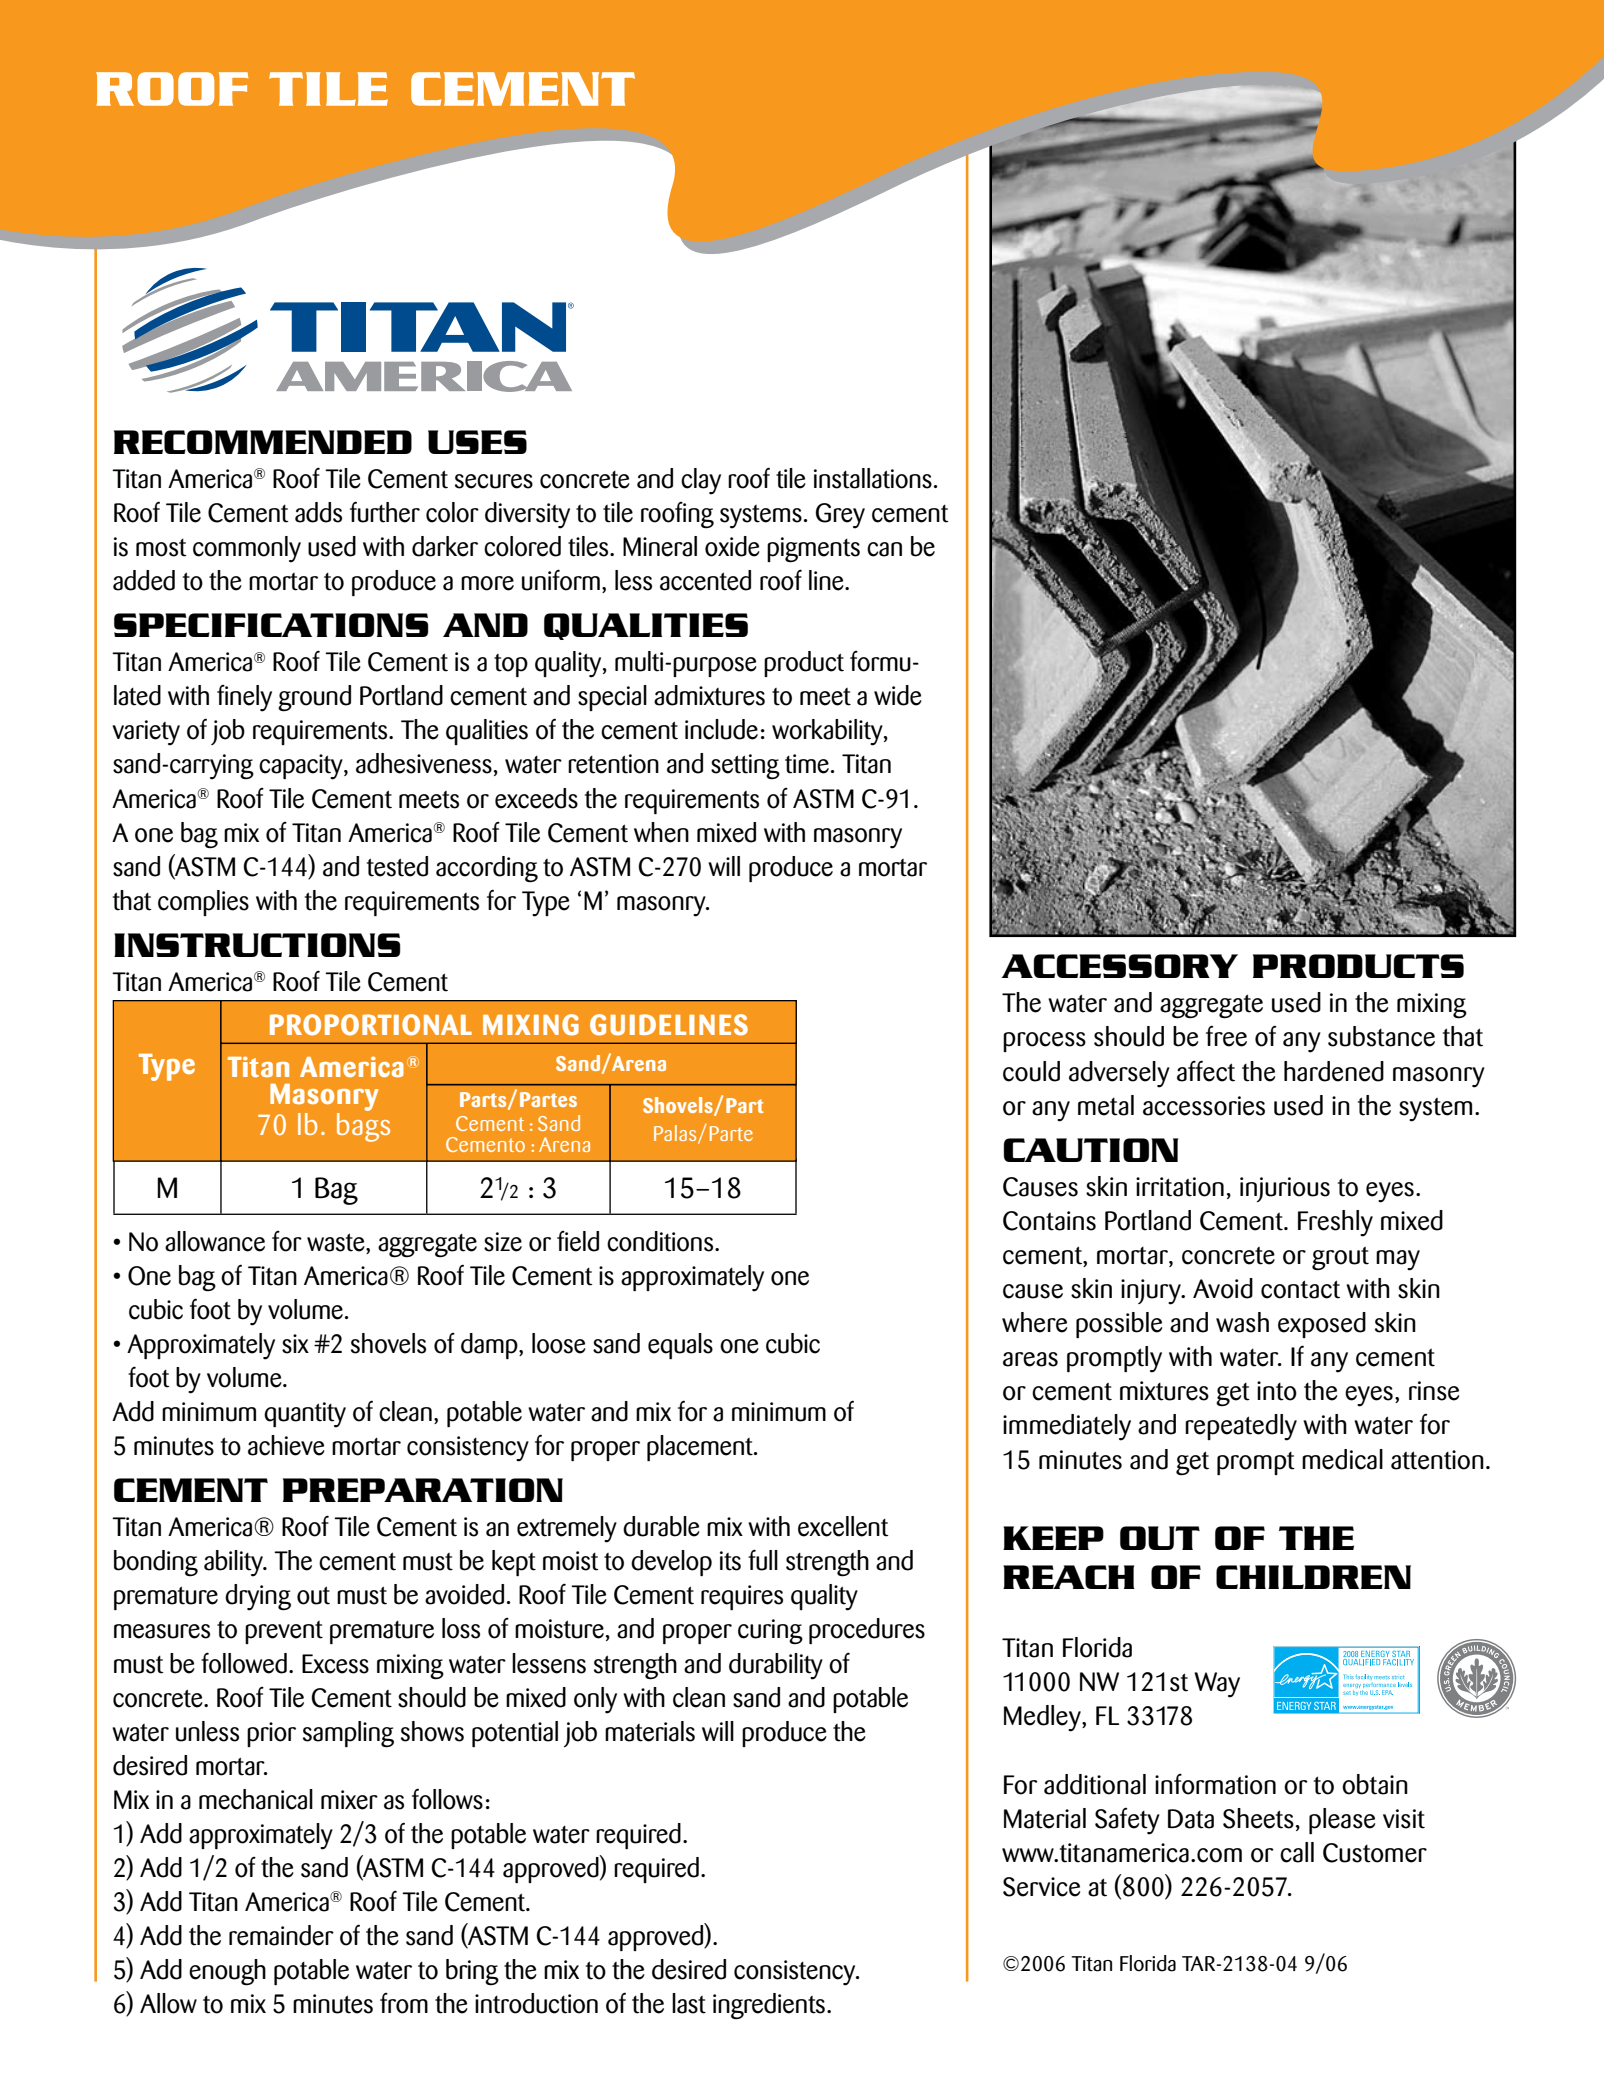 This image has width=1604, height=2076. What do you see at coordinates (840, 516) in the image?
I see `Grey` at bounding box center [840, 516].
